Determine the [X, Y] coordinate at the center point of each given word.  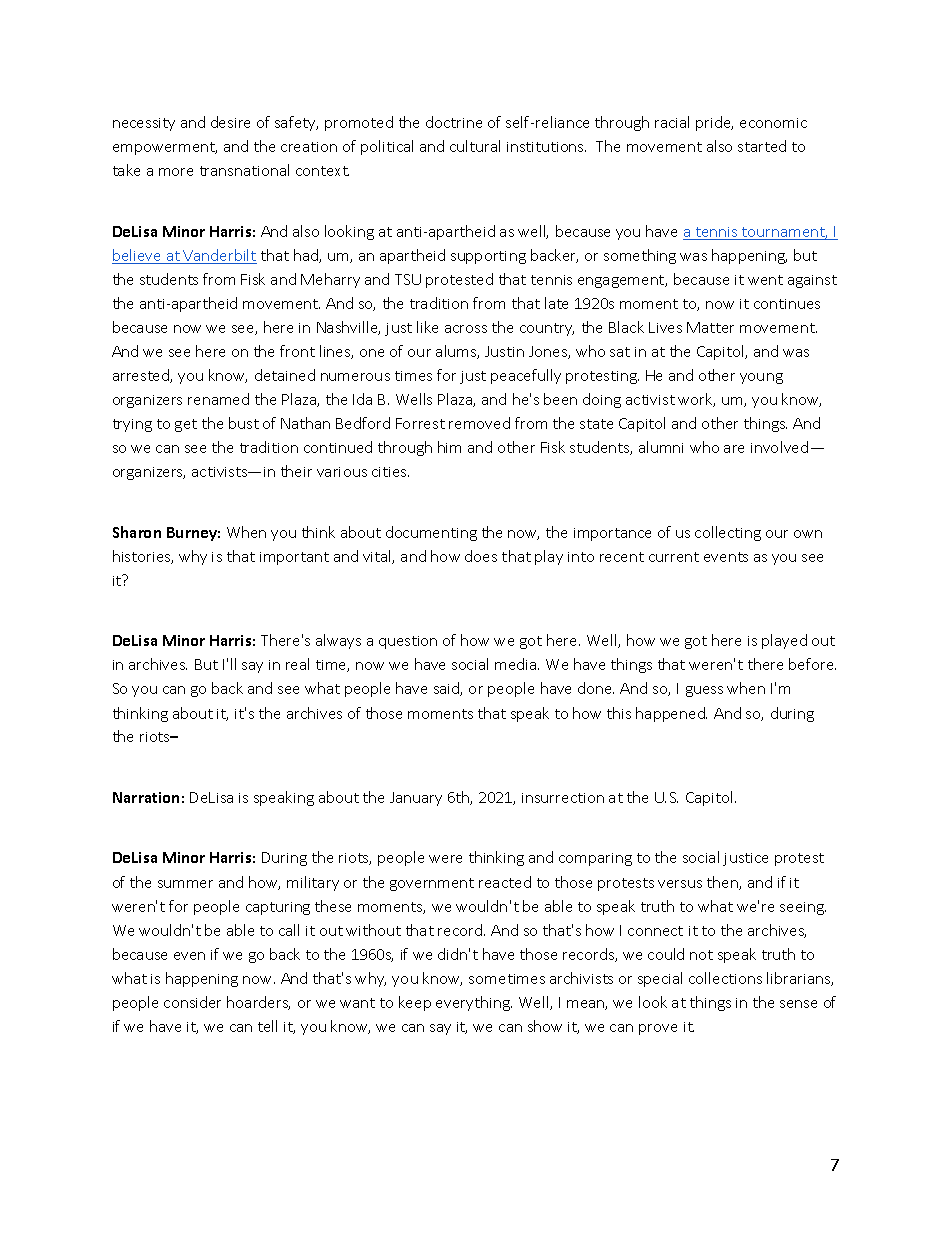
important [294, 558]
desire [230, 122]
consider [192, 1002]
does [481, 556]
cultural [475, 146]
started [762, 146]
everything [474, 1003]
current [674, 557]
